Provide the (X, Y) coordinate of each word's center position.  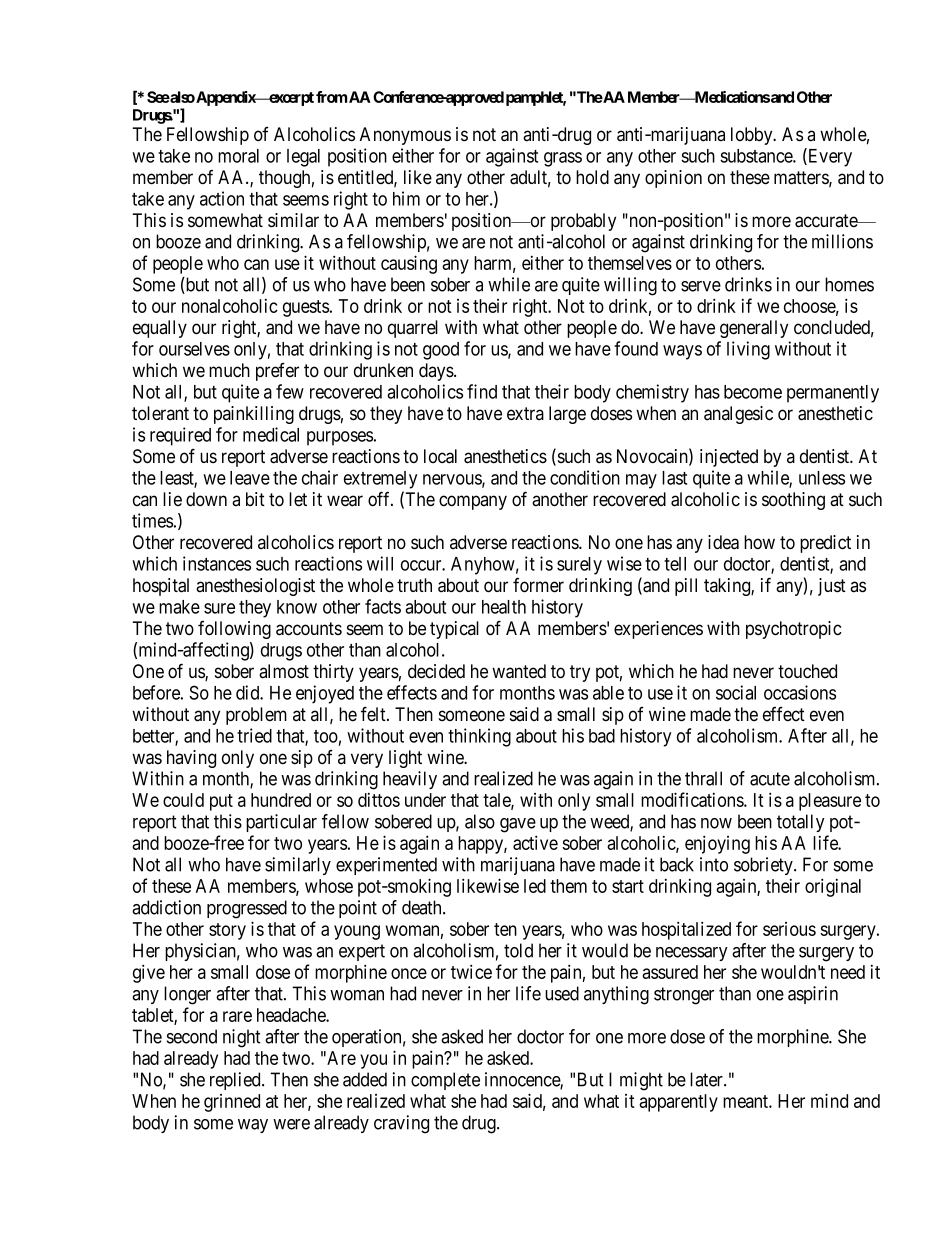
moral (238, 156)
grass (563, 159)
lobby (753, 136)
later (707, 1079)
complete (445, 1081)
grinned (232, 1103)
